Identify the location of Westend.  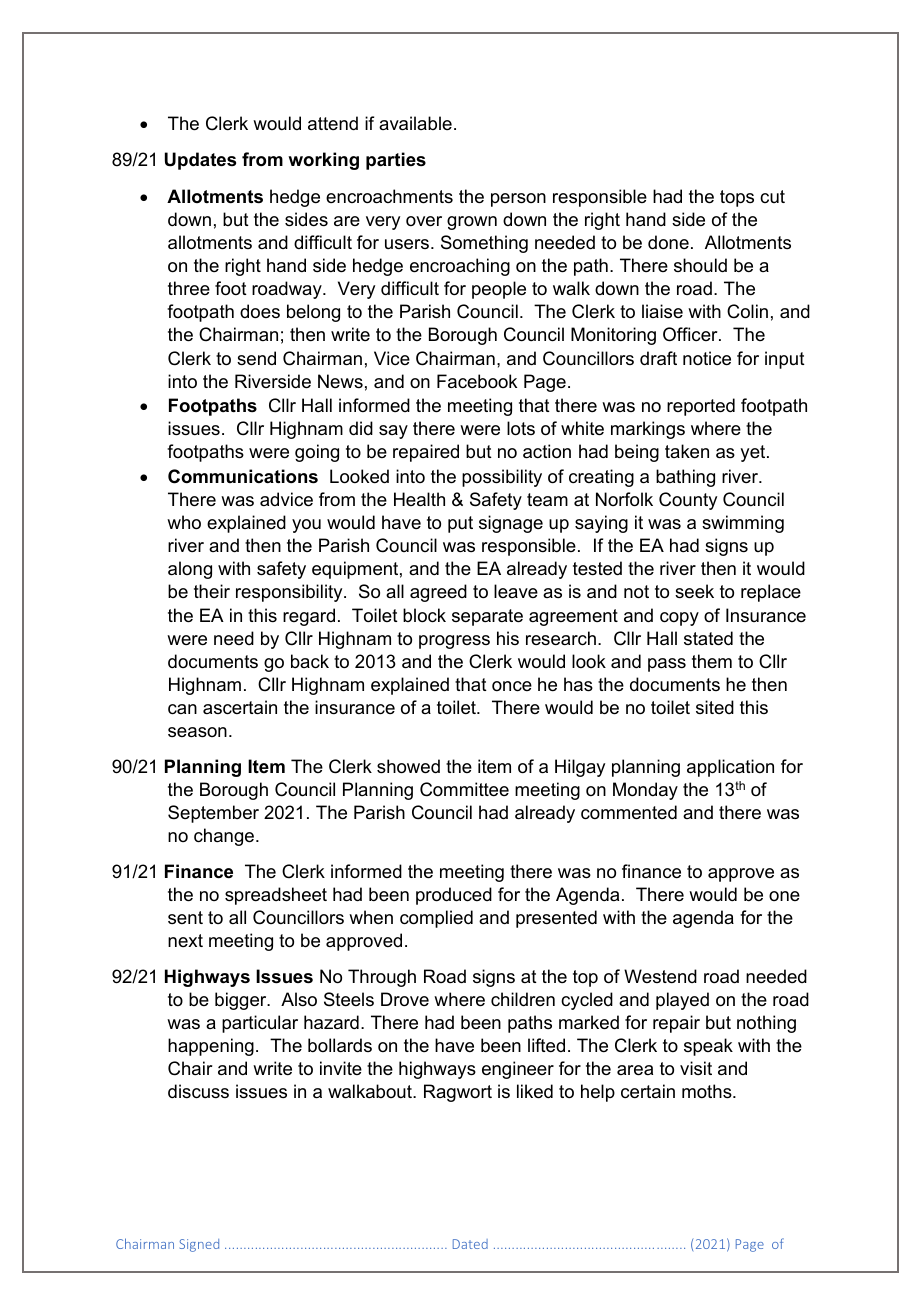
(660, 976).
